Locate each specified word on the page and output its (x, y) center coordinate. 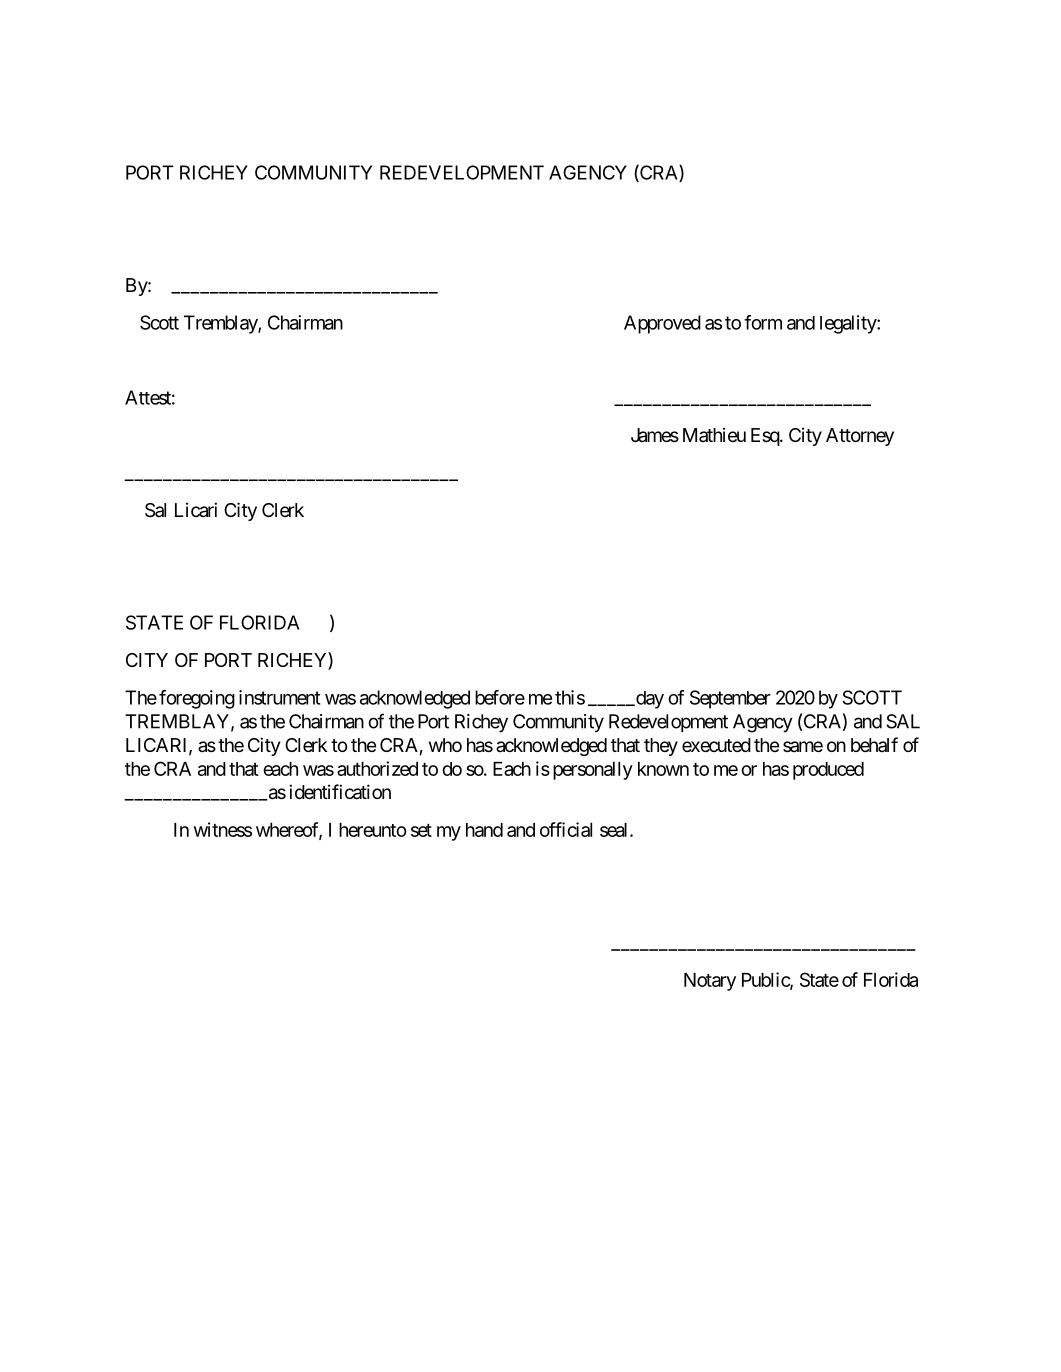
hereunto (373, 830)
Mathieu (714, 434)
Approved (662, 324)
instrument (279, 697)
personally (593, 771)
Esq (766, 437)
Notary (710, 982)
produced (828, 771)
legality (849, 324)
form (763, 322)
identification (340, 792)
